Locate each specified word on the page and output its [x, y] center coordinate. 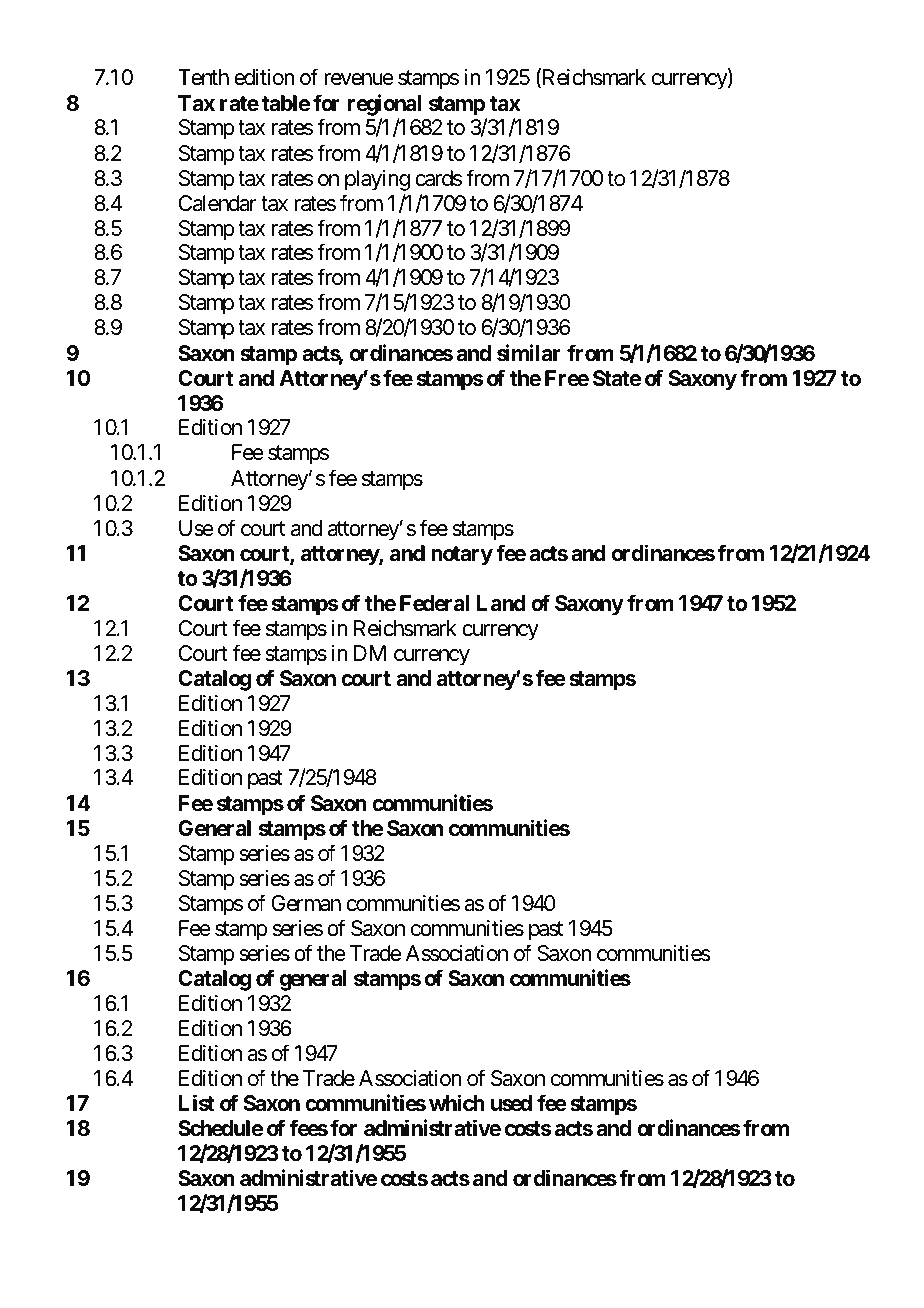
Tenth [203, 77]
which [457, 1102]
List [196, 1102]
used [511, 1103]
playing [377, 180]
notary [462, 556]
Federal [434, 603]
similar [529, 353]
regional [384, 105]
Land [501, 603]
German [306, 903]
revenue [359, 79]
